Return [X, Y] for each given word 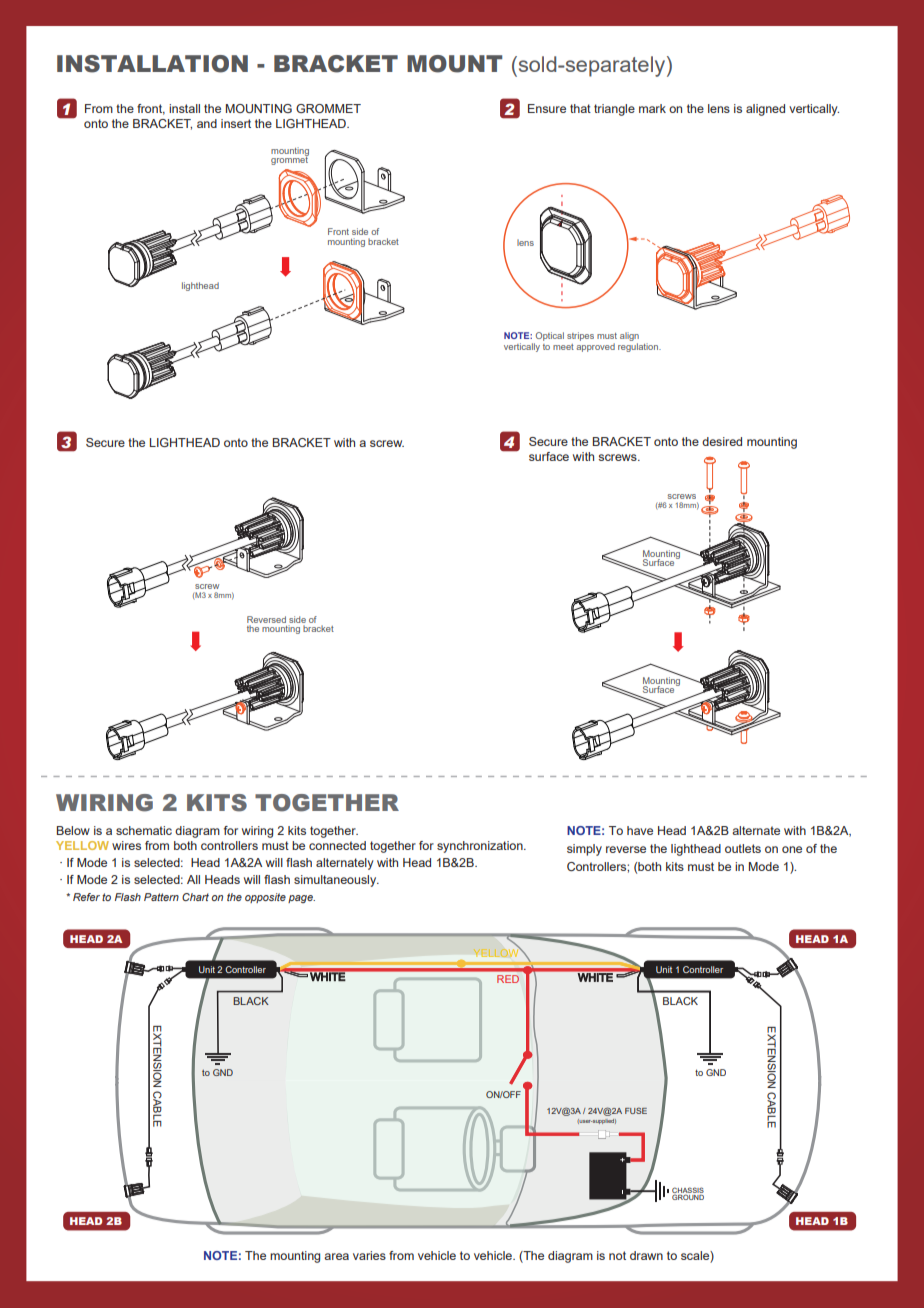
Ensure [547, 108]
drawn [646, 1255]
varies [369, 1255]
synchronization [481, 847]
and [207, 123]
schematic [144, 830]
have [640, 830]
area [336, 1256]
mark [652, 108]
